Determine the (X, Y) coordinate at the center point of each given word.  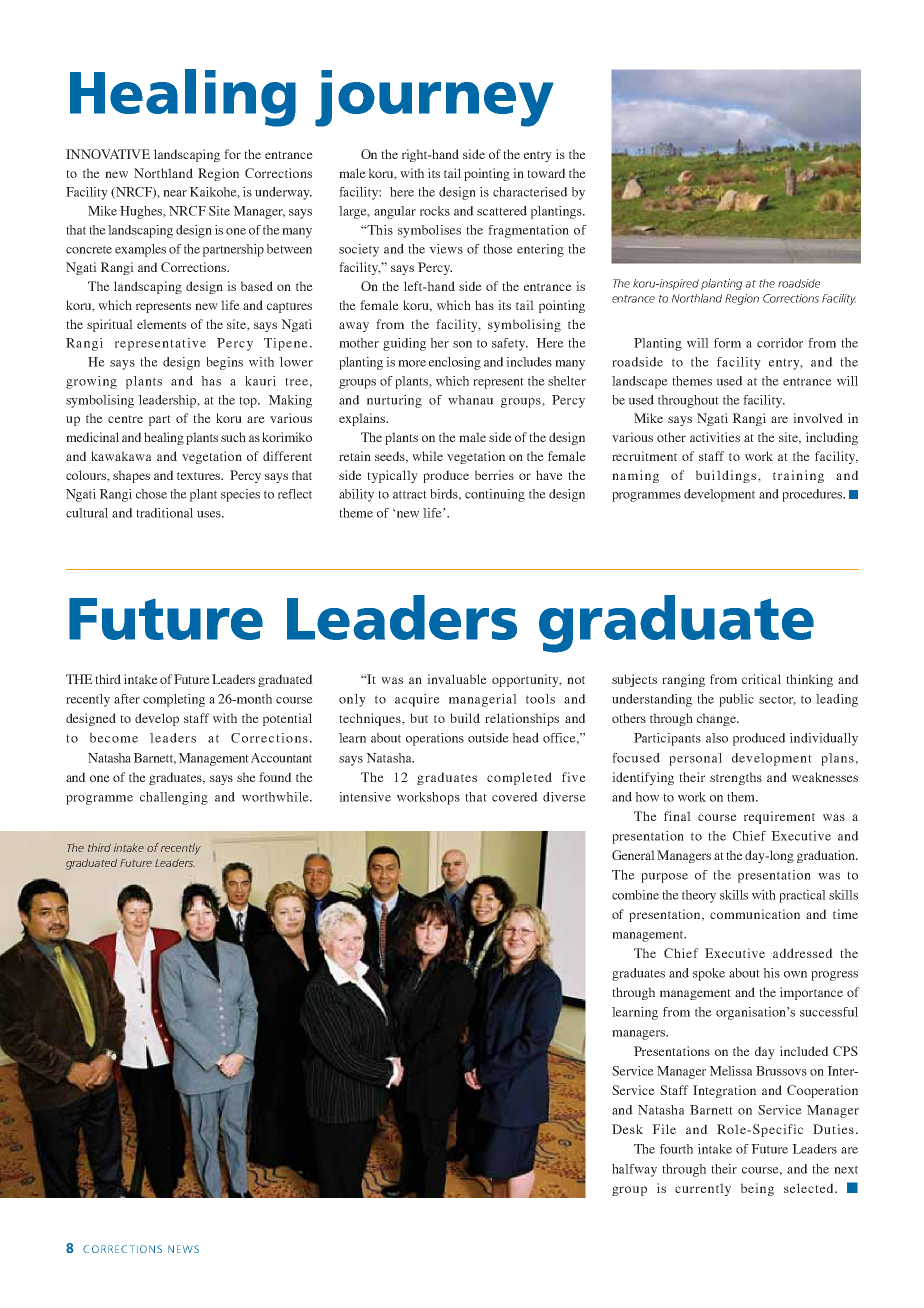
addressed (803, 953)
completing (174, 700)
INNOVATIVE (108, 154)
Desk (627, 1129)
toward (546, 173)
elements (161, 324)
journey (434, 98)
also (717, 738)
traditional (164, 513)
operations (435, 739)
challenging (174, 798)
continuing (495, 495)
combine (635, 895)
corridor (780, 343)
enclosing (455, 363)
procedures (813, 495)
